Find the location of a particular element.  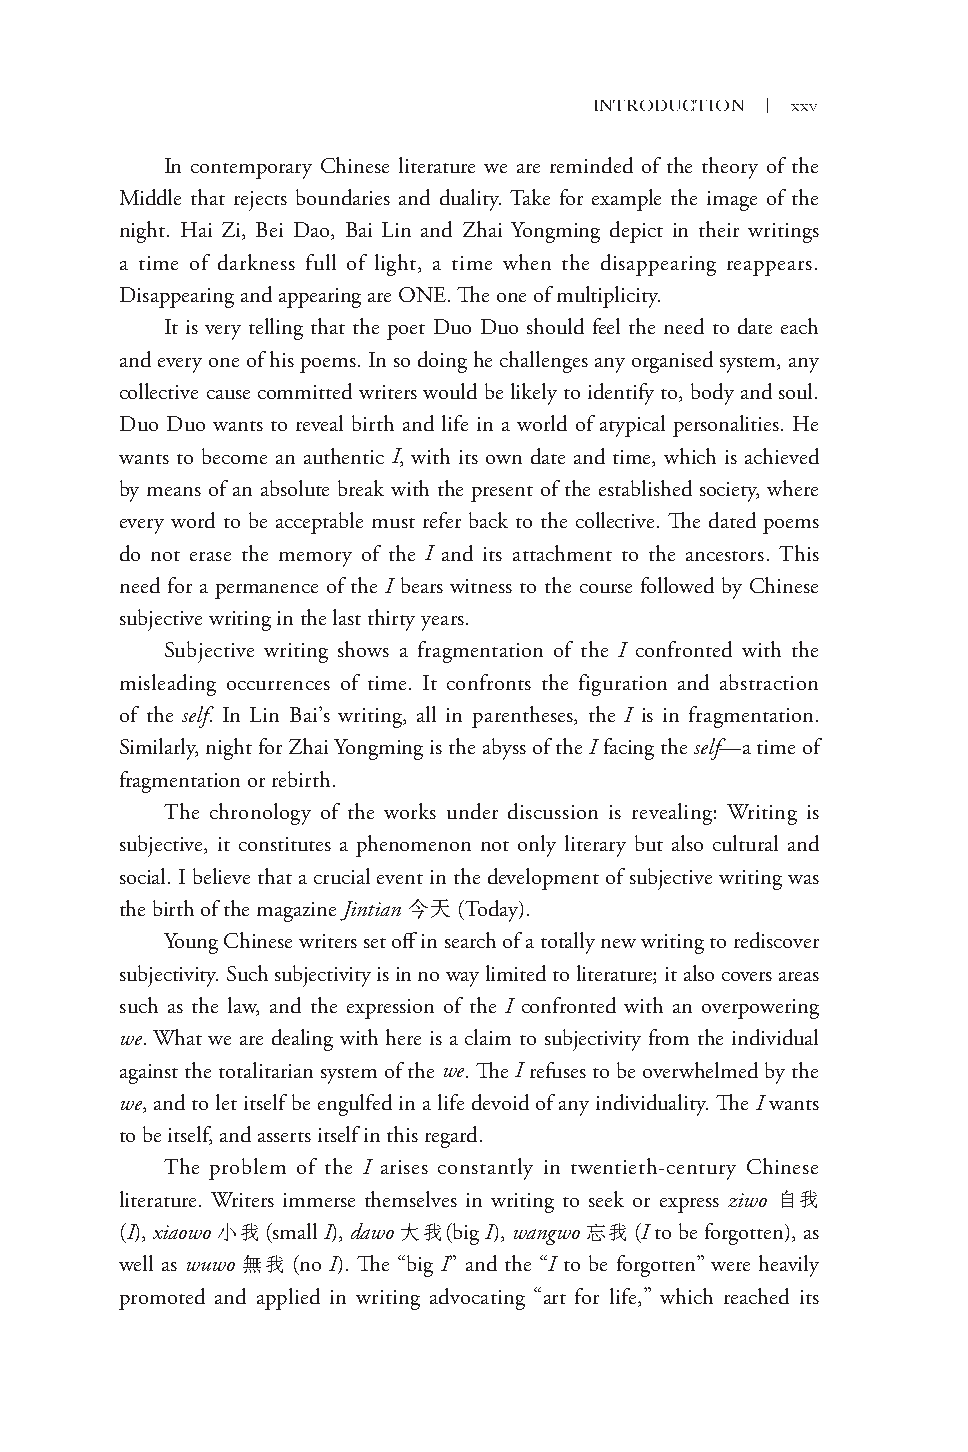

Take is located at coordinates (530, 197).
